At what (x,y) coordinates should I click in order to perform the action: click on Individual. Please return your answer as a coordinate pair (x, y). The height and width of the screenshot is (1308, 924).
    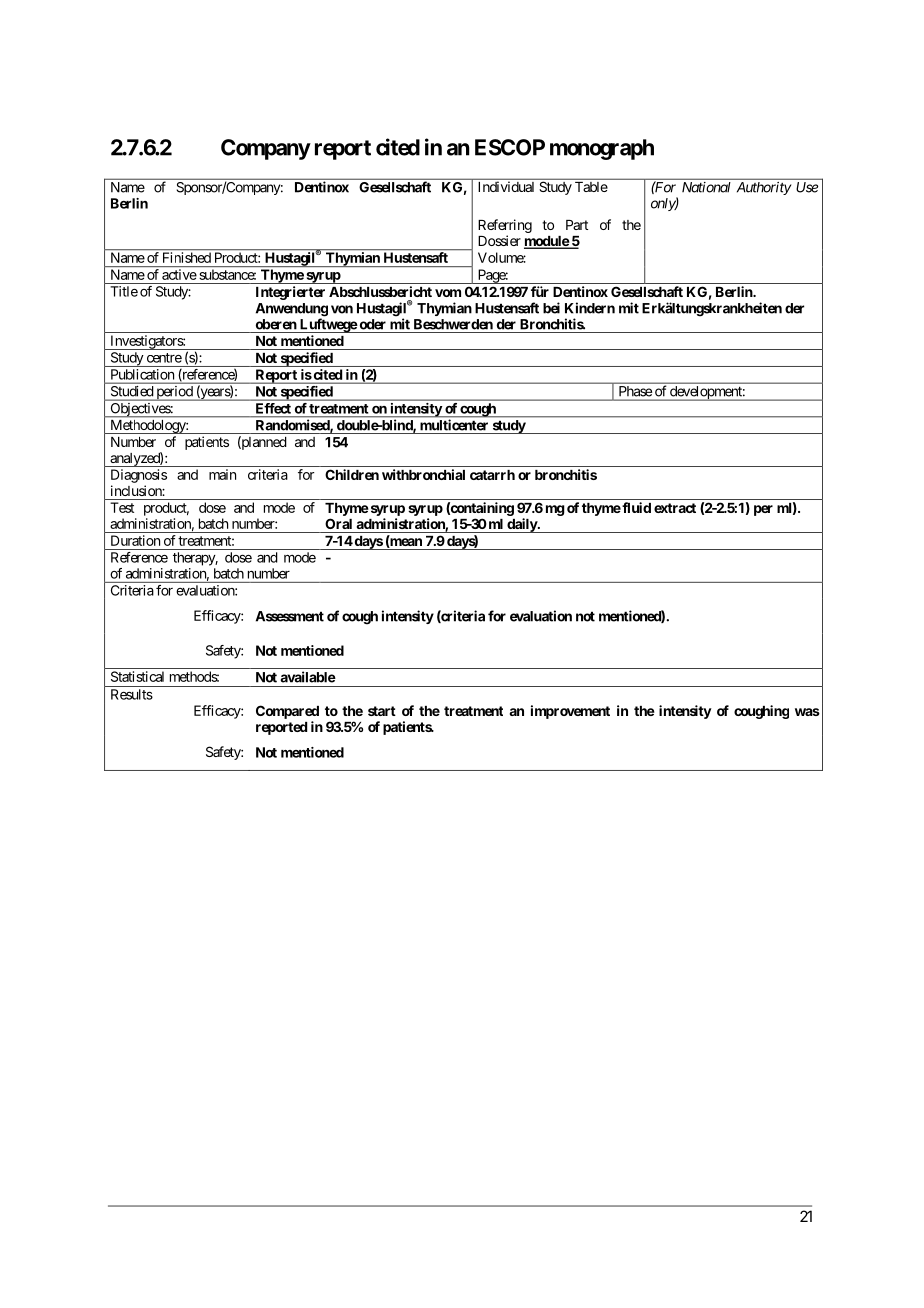
    Looking at the image, I should click on (506, 187).
